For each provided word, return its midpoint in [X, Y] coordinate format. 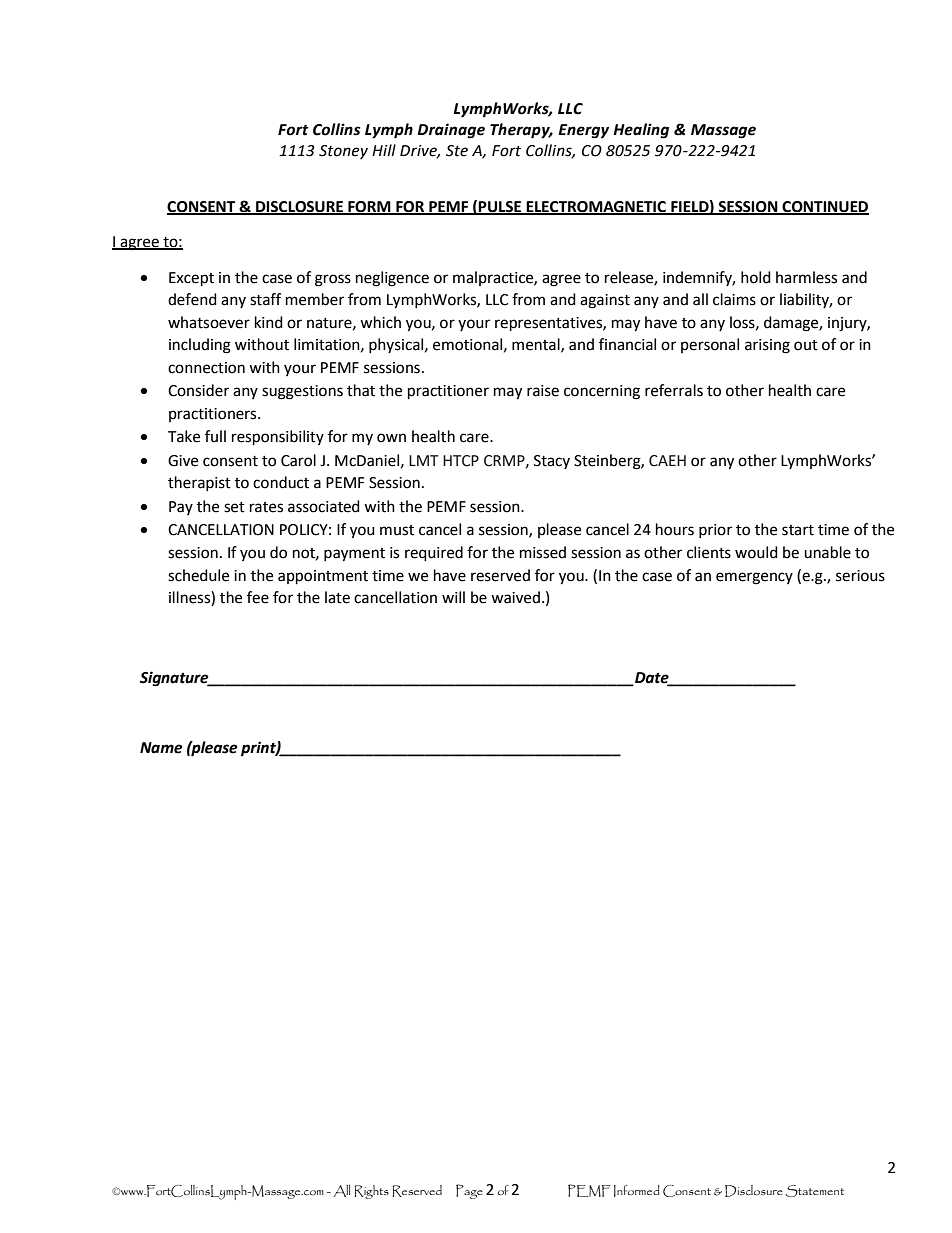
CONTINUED [824, 207]
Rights [371, 1192]
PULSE [500, 207]
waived [515, 597]
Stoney [343, 152]
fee [258, 597]
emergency [754, 578]
